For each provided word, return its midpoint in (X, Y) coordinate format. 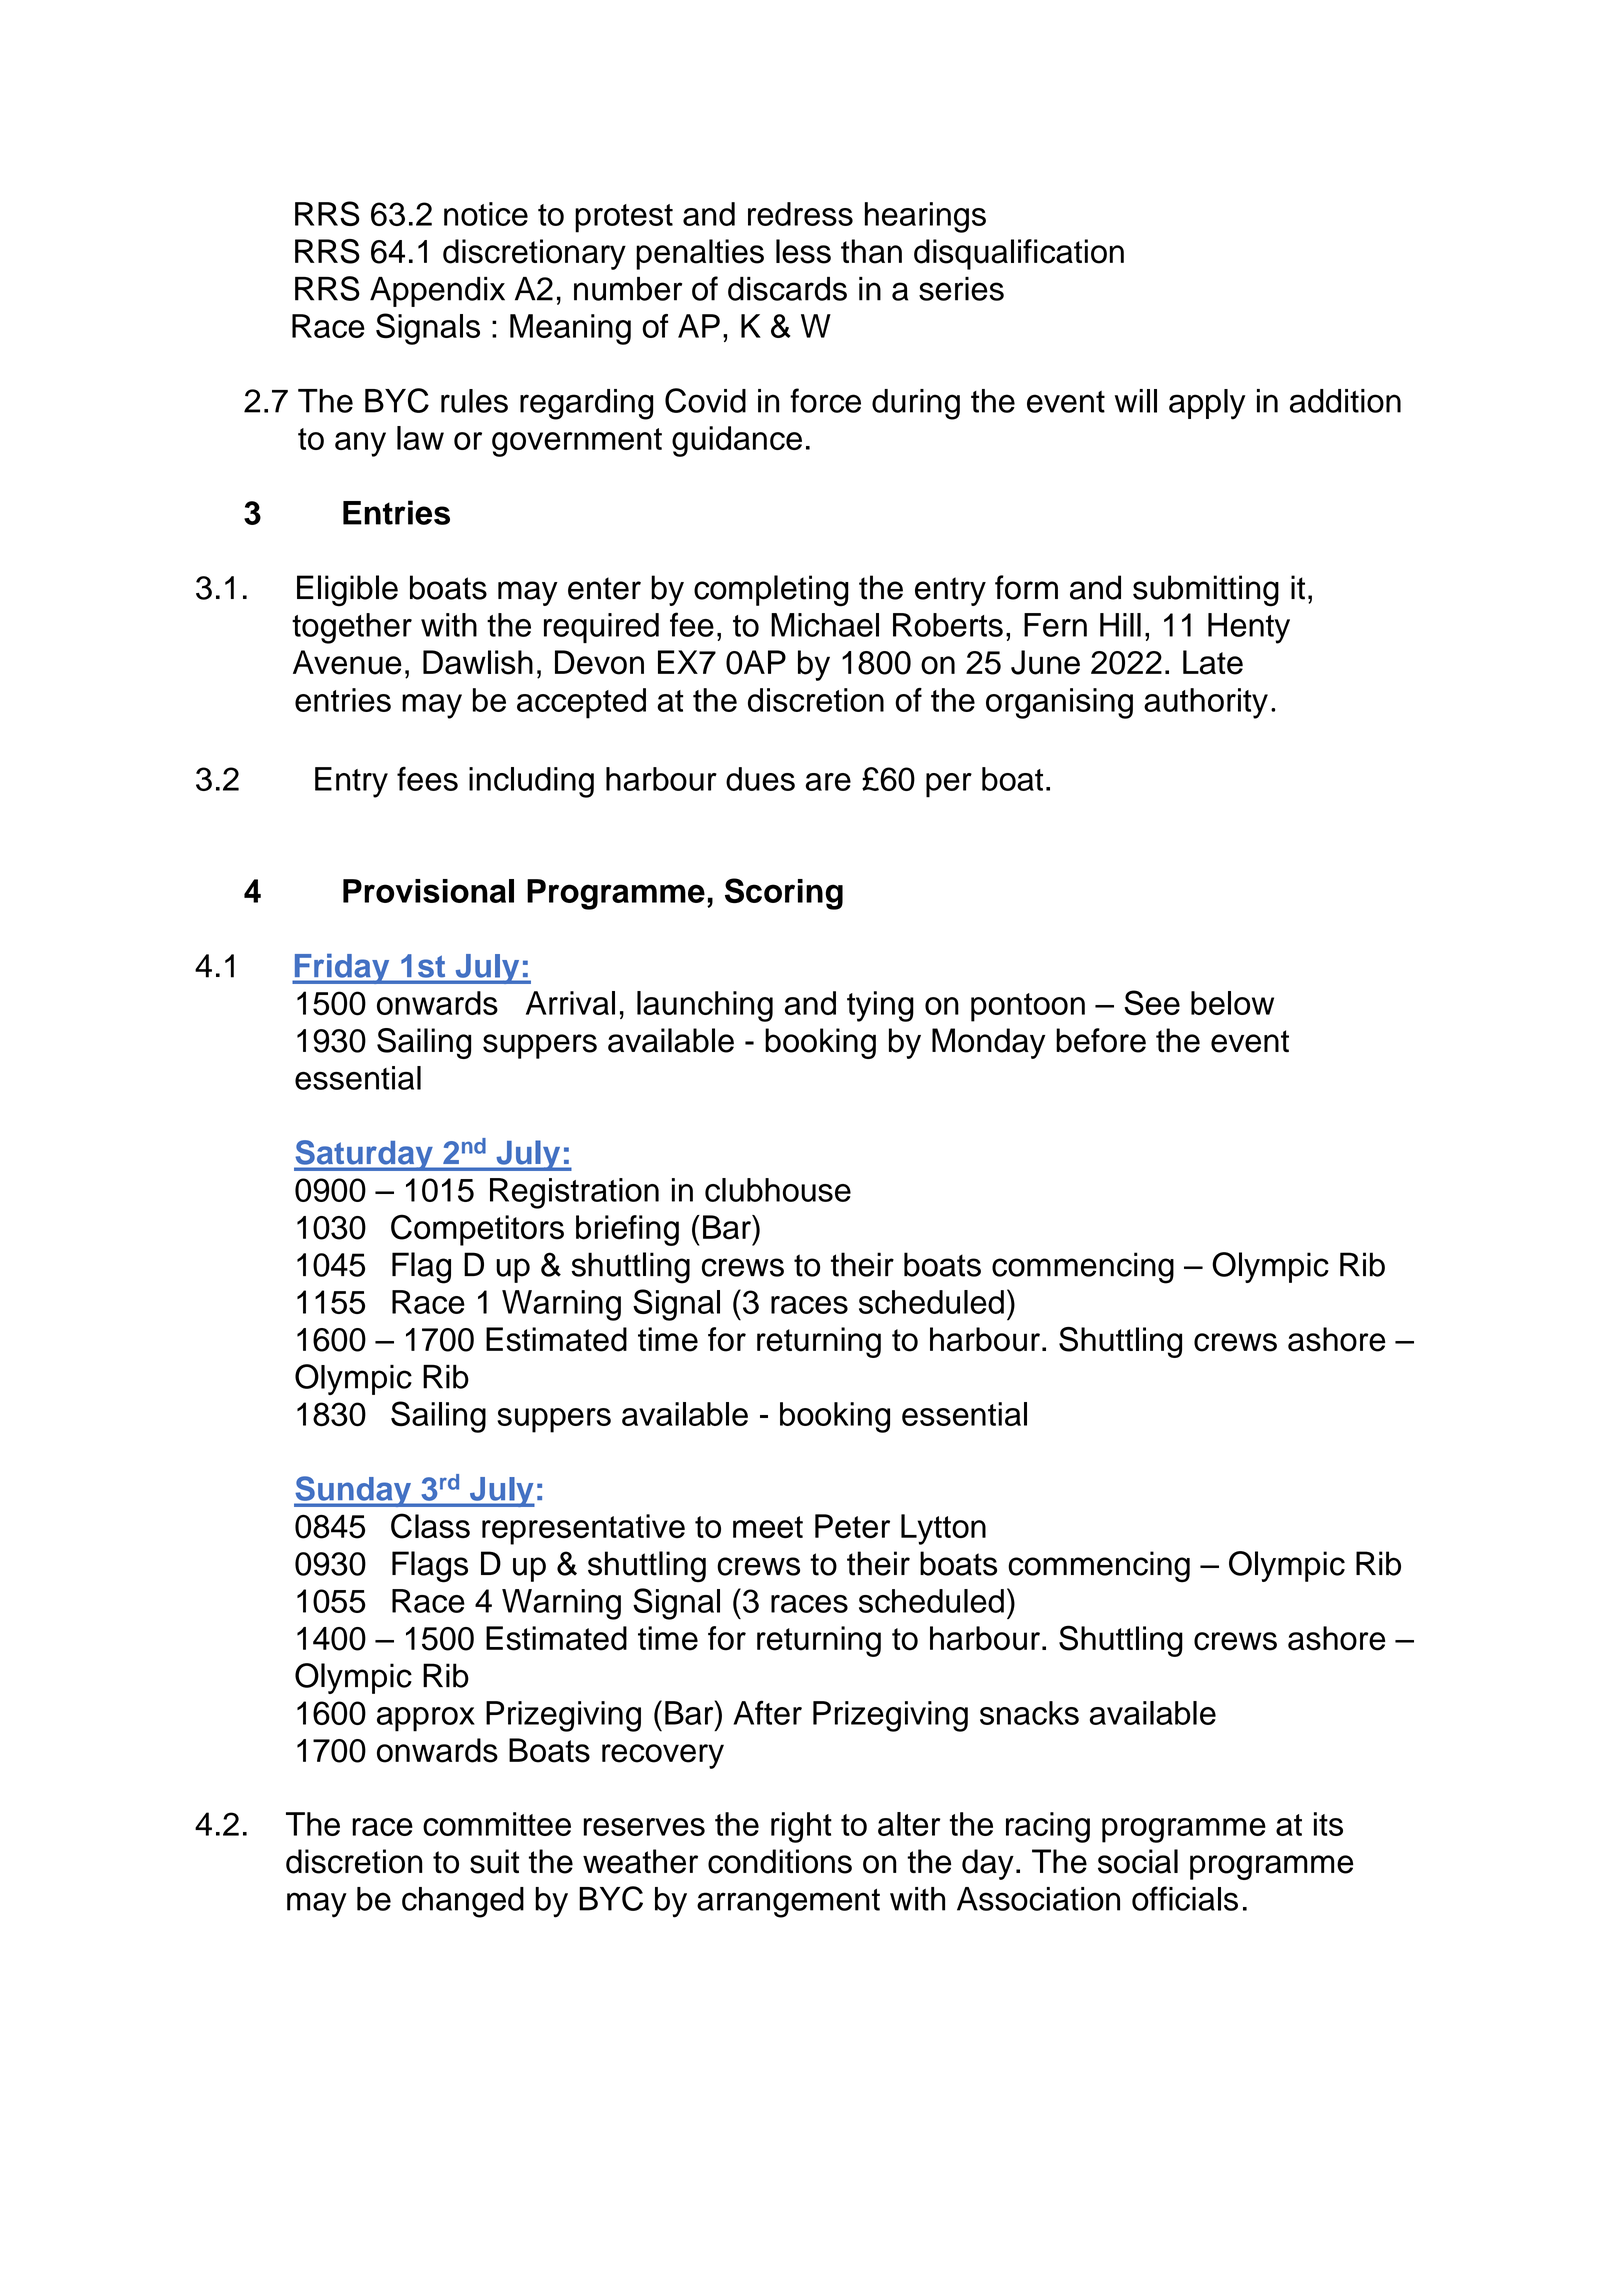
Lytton (943, 1529)
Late (1213, 662)
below (1232, 1003)
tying (880, 1006)
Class (430, 1526)
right (801, 1827)
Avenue (347, 662)
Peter (852, 1526)
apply (1207, 404)
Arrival (570, 1003)
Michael (825, 625)
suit (494, 1861)
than (871, 251)
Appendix (437, 292)
